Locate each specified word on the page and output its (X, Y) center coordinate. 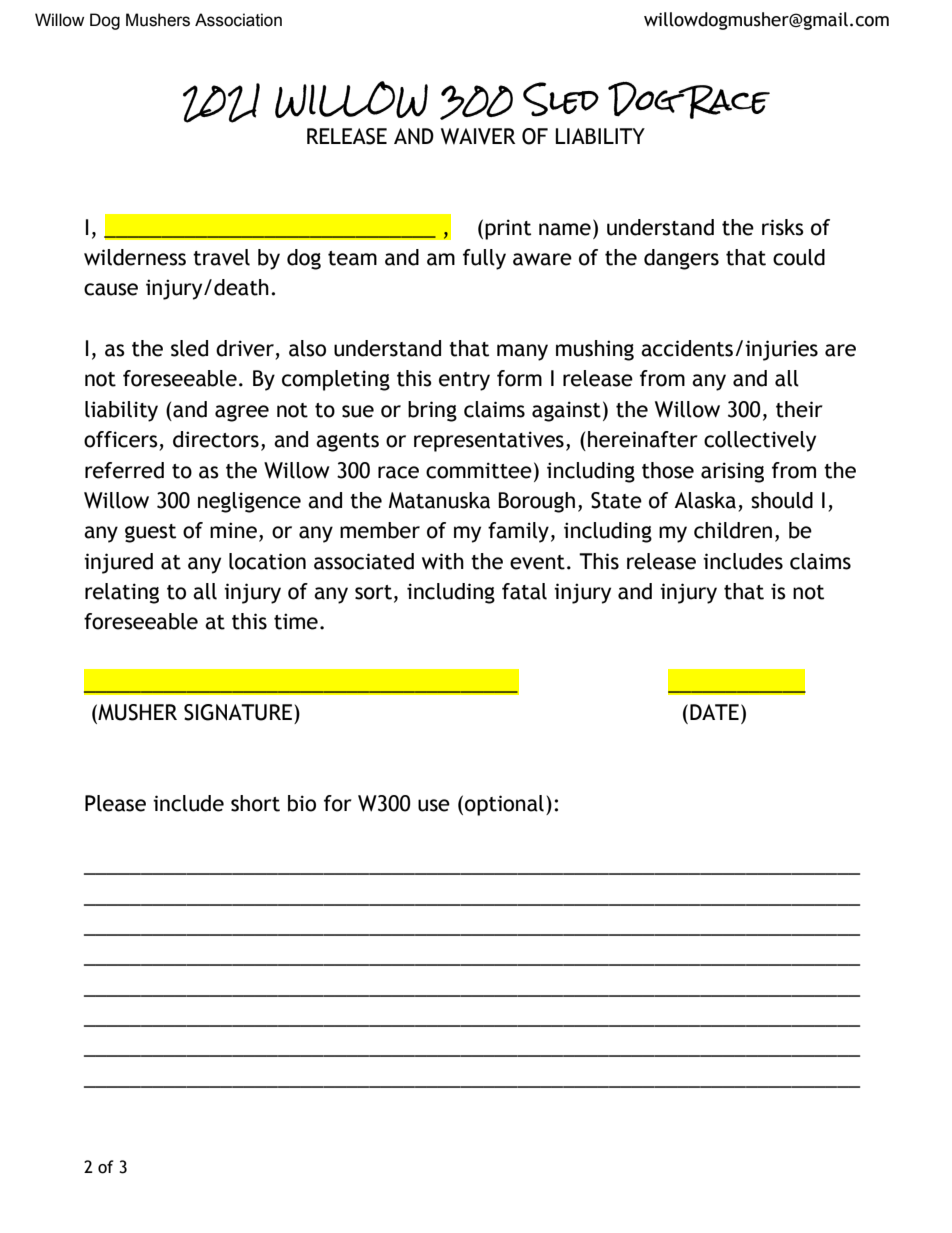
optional (504, 805)
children (733, 530)
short (255, 803)
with (443, 561)
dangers (681, 259)
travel (221, 257)
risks (783, 227)
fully (484, 259)
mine (233, 530)
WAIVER (478, 136)
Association (238, 20)
